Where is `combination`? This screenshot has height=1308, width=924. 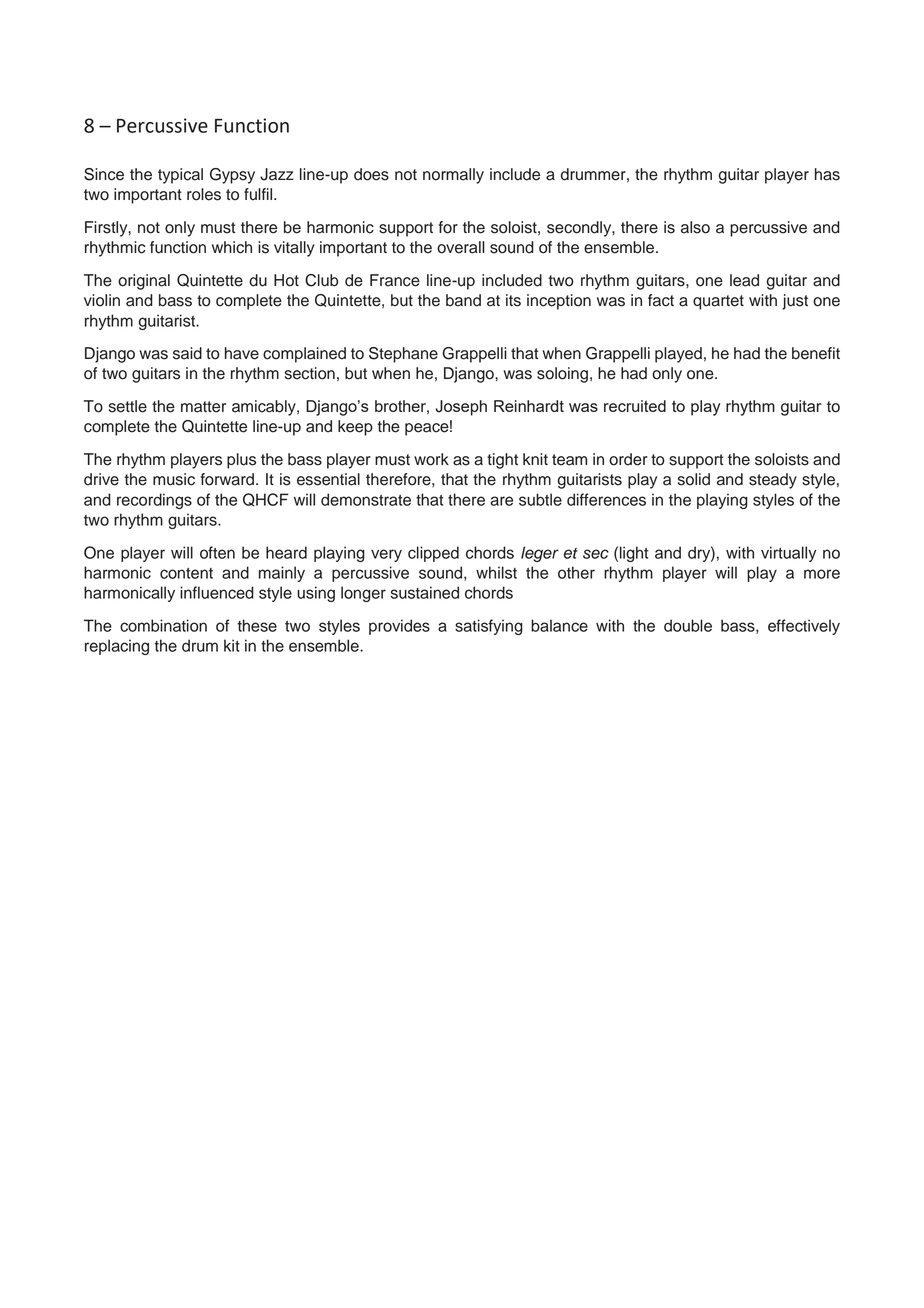
combination is located at coordinates (163, 625).
